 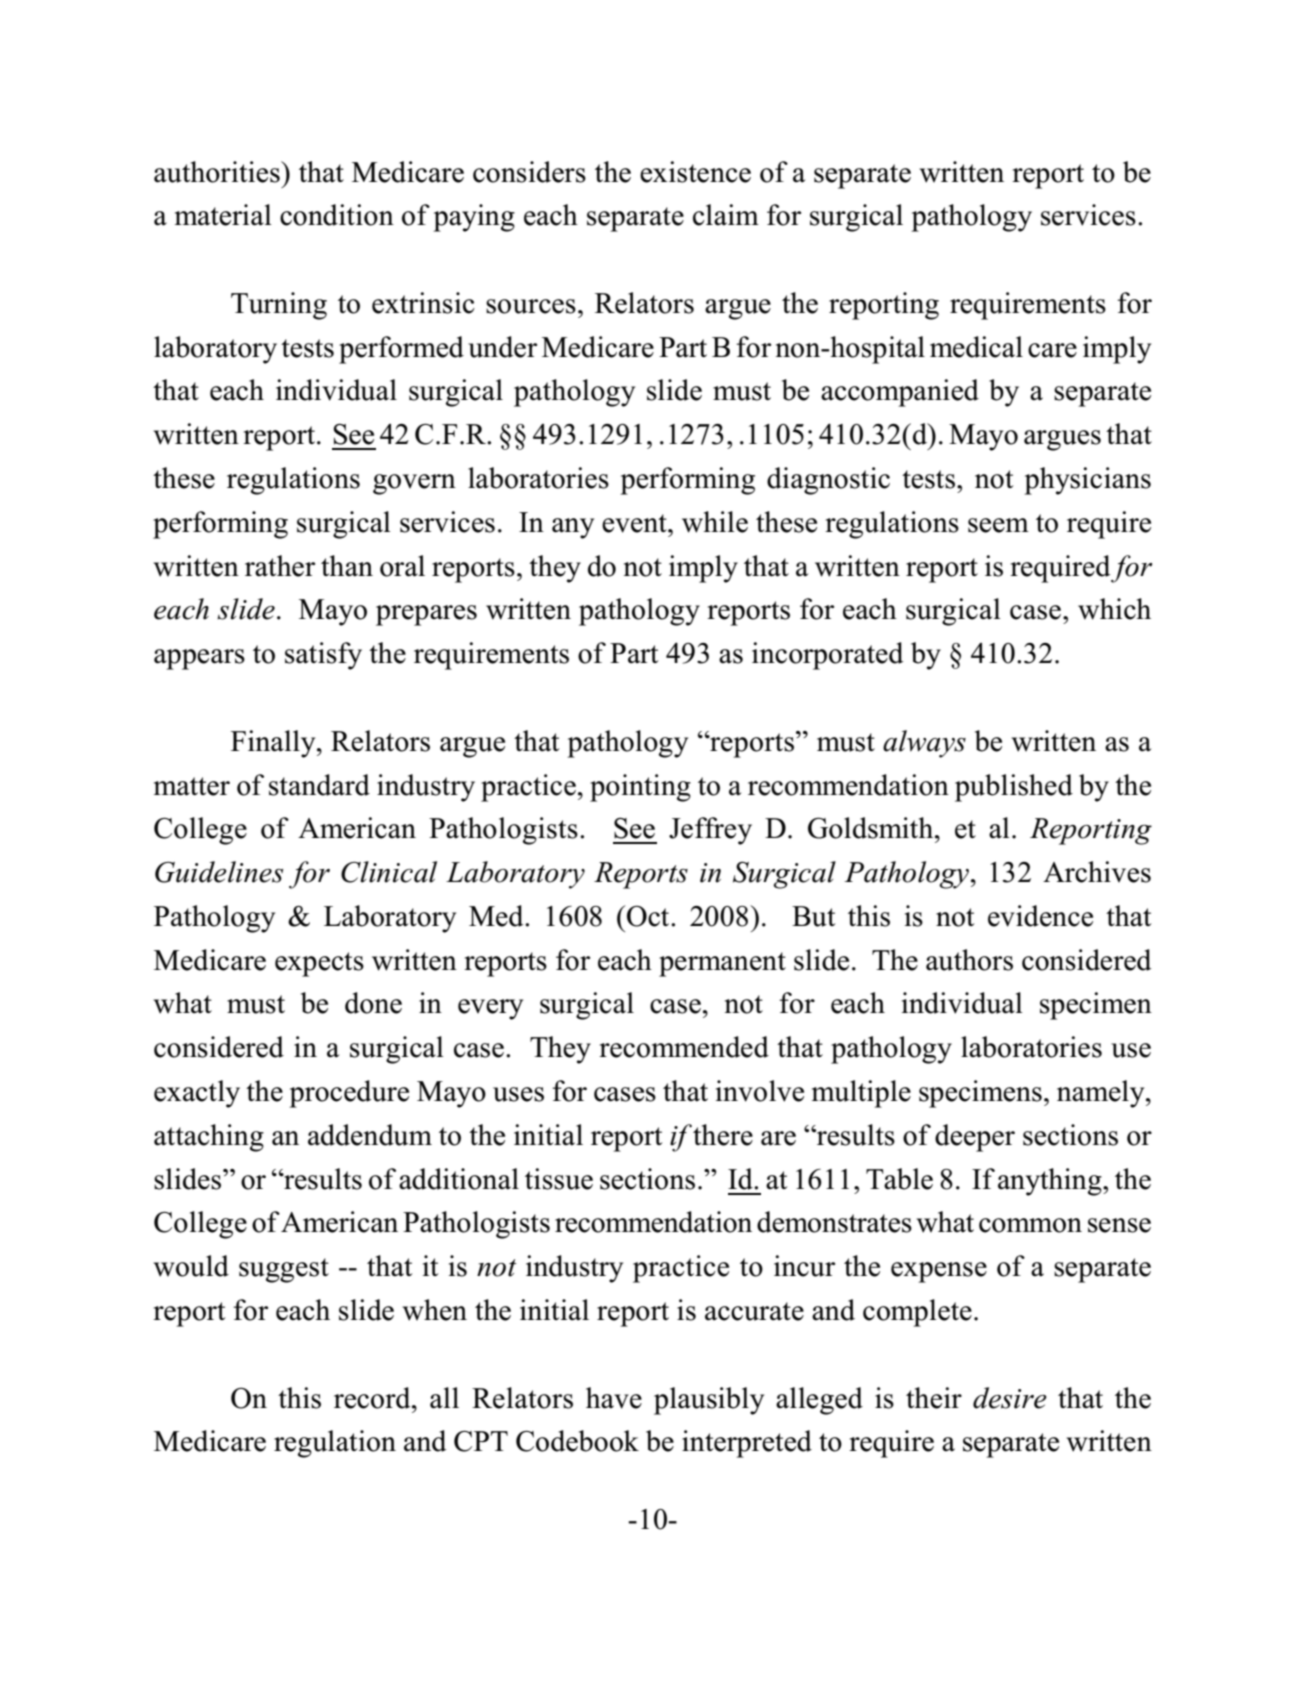 I want to click on desire, so click(x=1010, y=1398).
